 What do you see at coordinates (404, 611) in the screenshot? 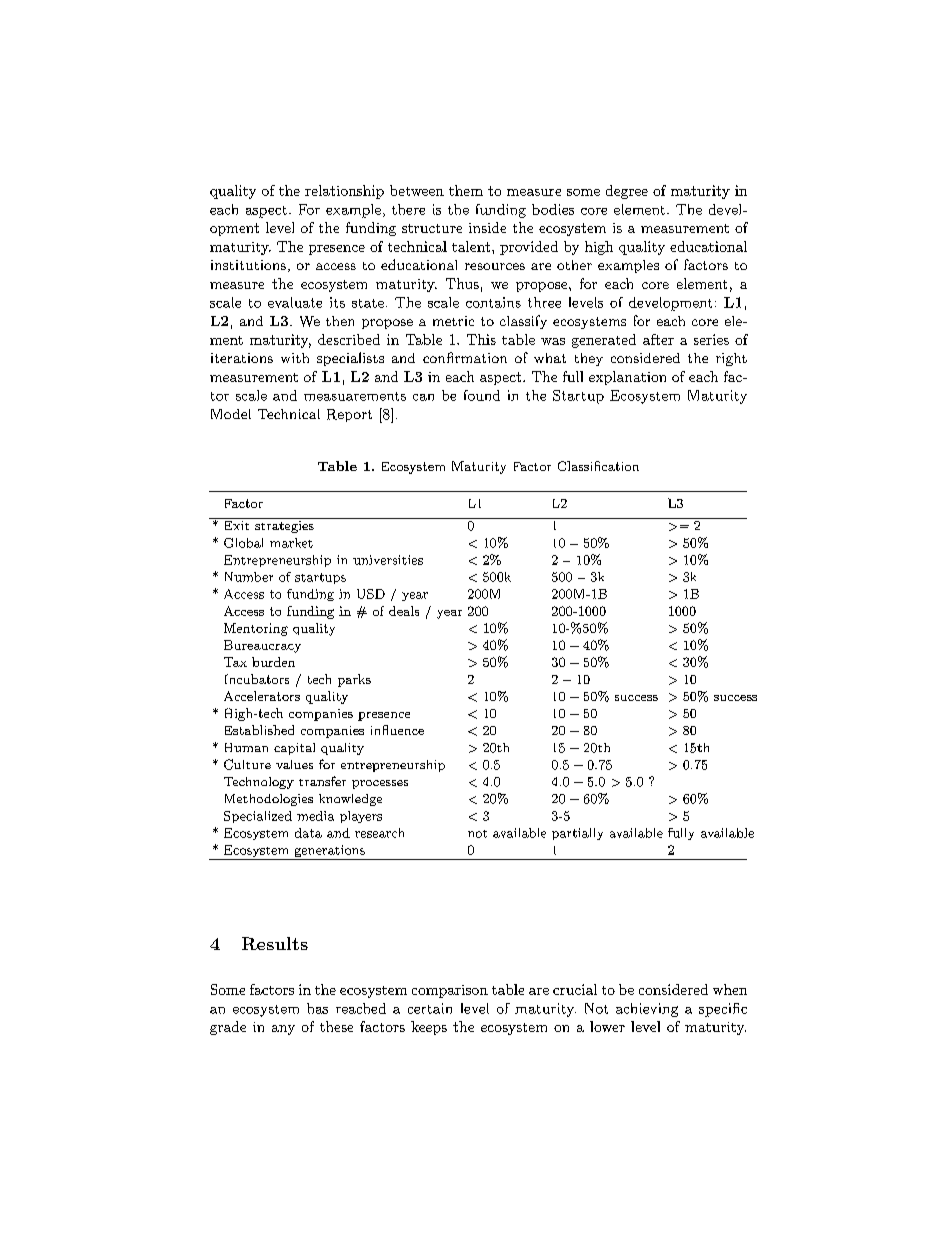
I see `deals` at bounding box center [404, 611].
